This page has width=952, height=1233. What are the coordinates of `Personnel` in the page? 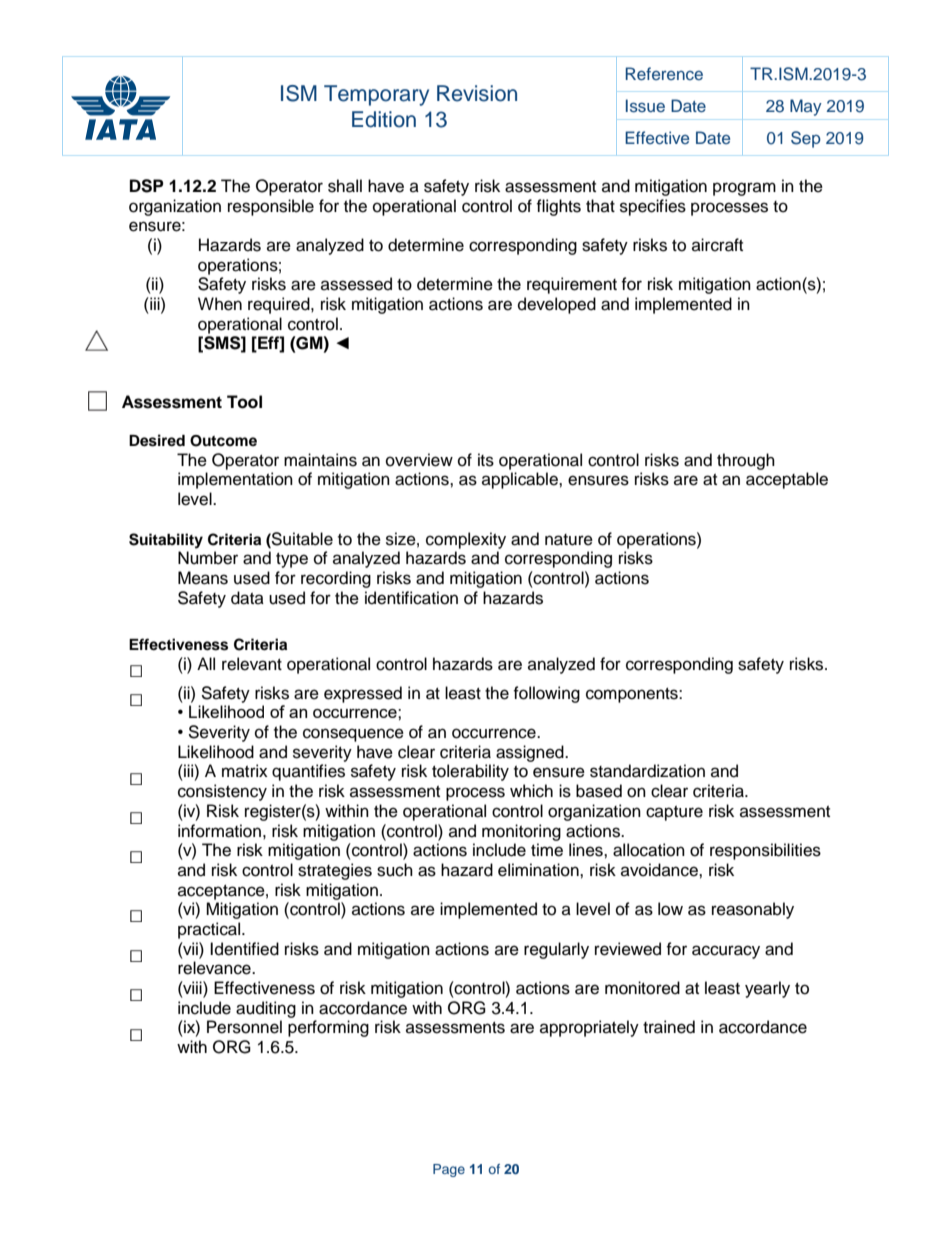 It's located at (244, 1027).
